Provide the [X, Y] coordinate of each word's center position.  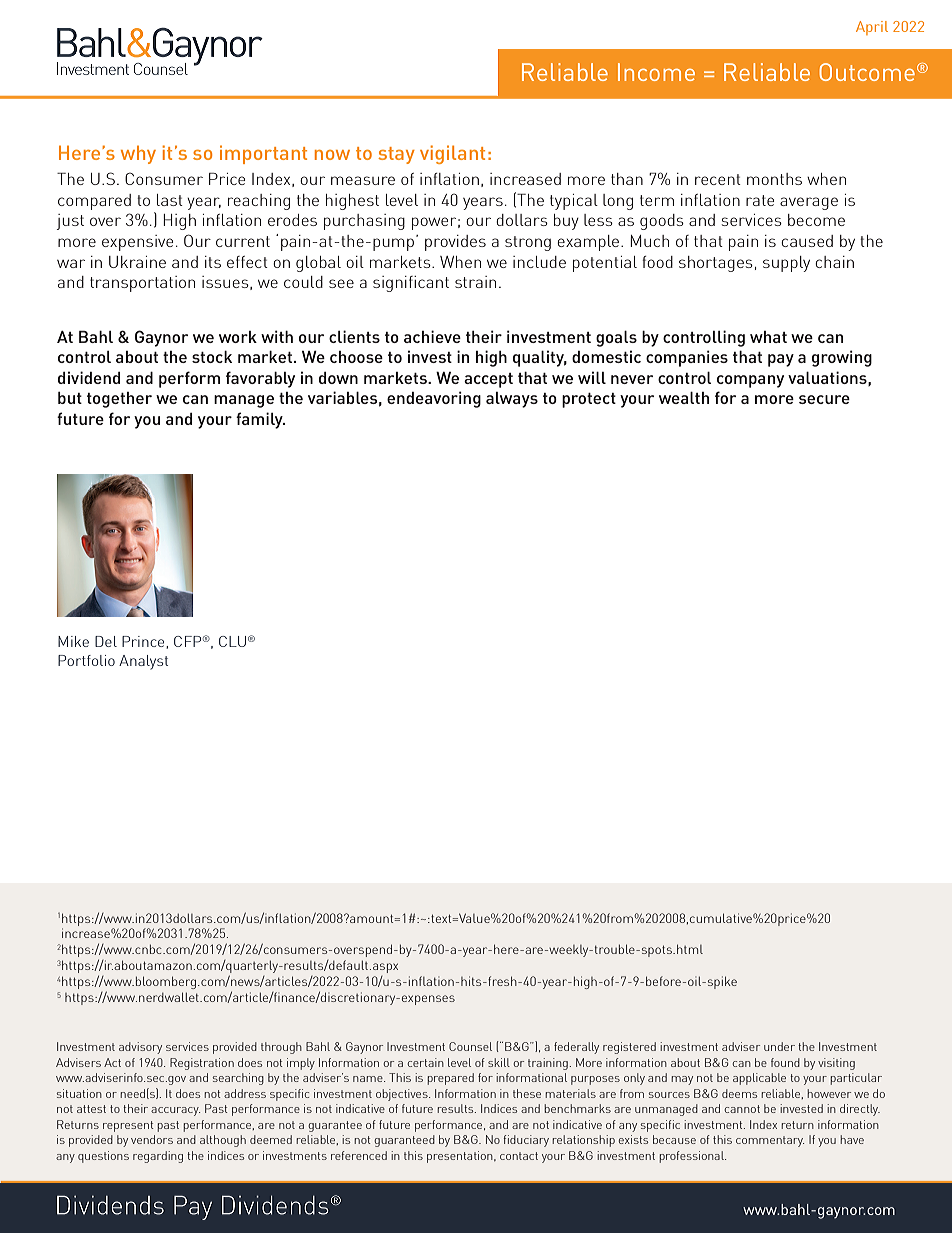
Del [106, 641]
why [138, 155]
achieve [432, 336]
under [779, 1046]
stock [212, 357]
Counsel [470, 1046]
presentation [461, 1157]
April [872, 28]
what [768, 337]
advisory [140, 1048]
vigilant [452, 154]
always [512, 400]
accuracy [175, 1111]
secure [824, 399]
